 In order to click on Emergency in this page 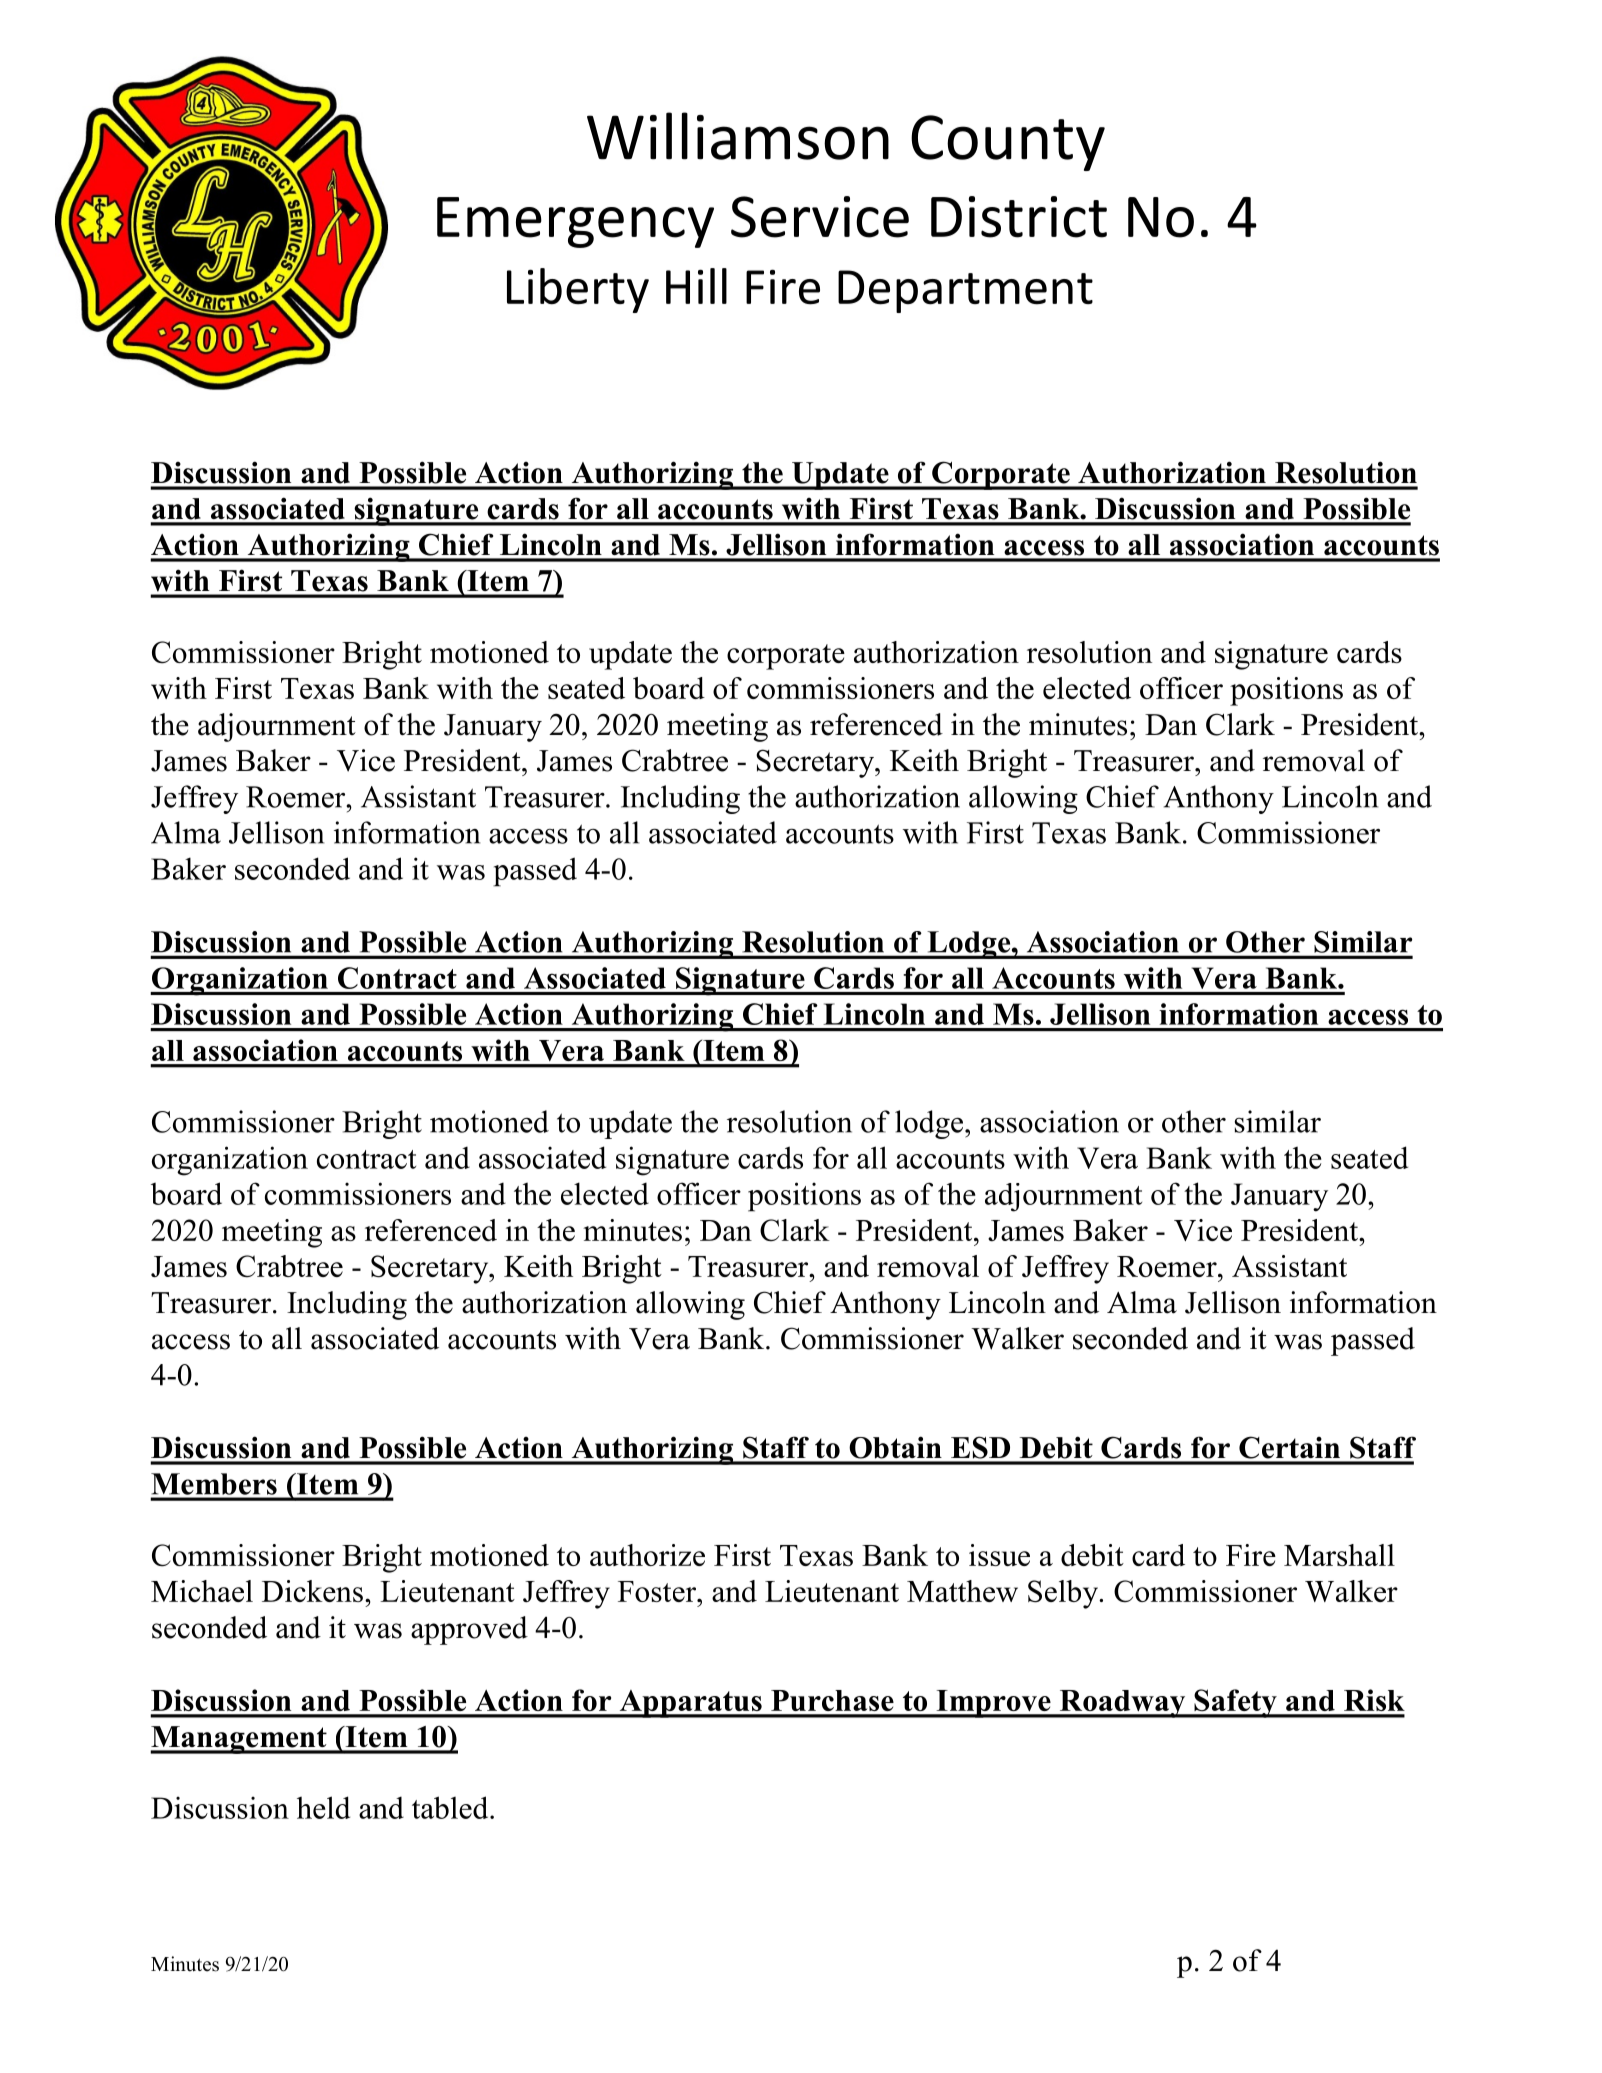, I will do `click(575, 222)`.
